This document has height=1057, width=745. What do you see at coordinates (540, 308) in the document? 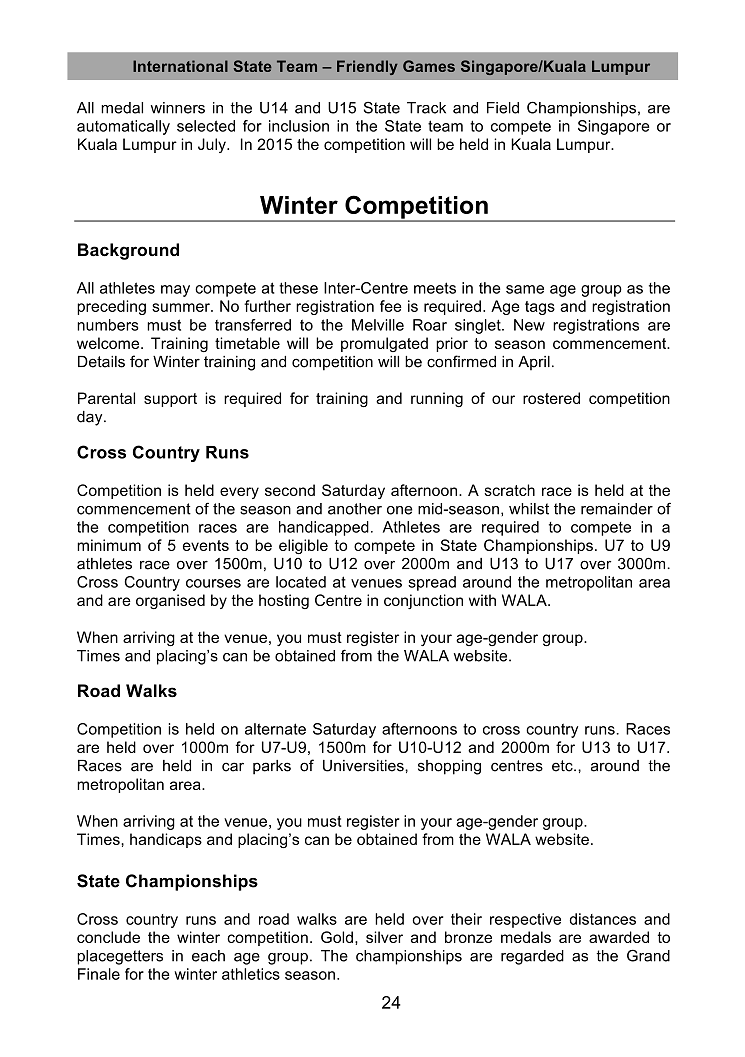
I see `tags` at bounding box center [540, 308].
